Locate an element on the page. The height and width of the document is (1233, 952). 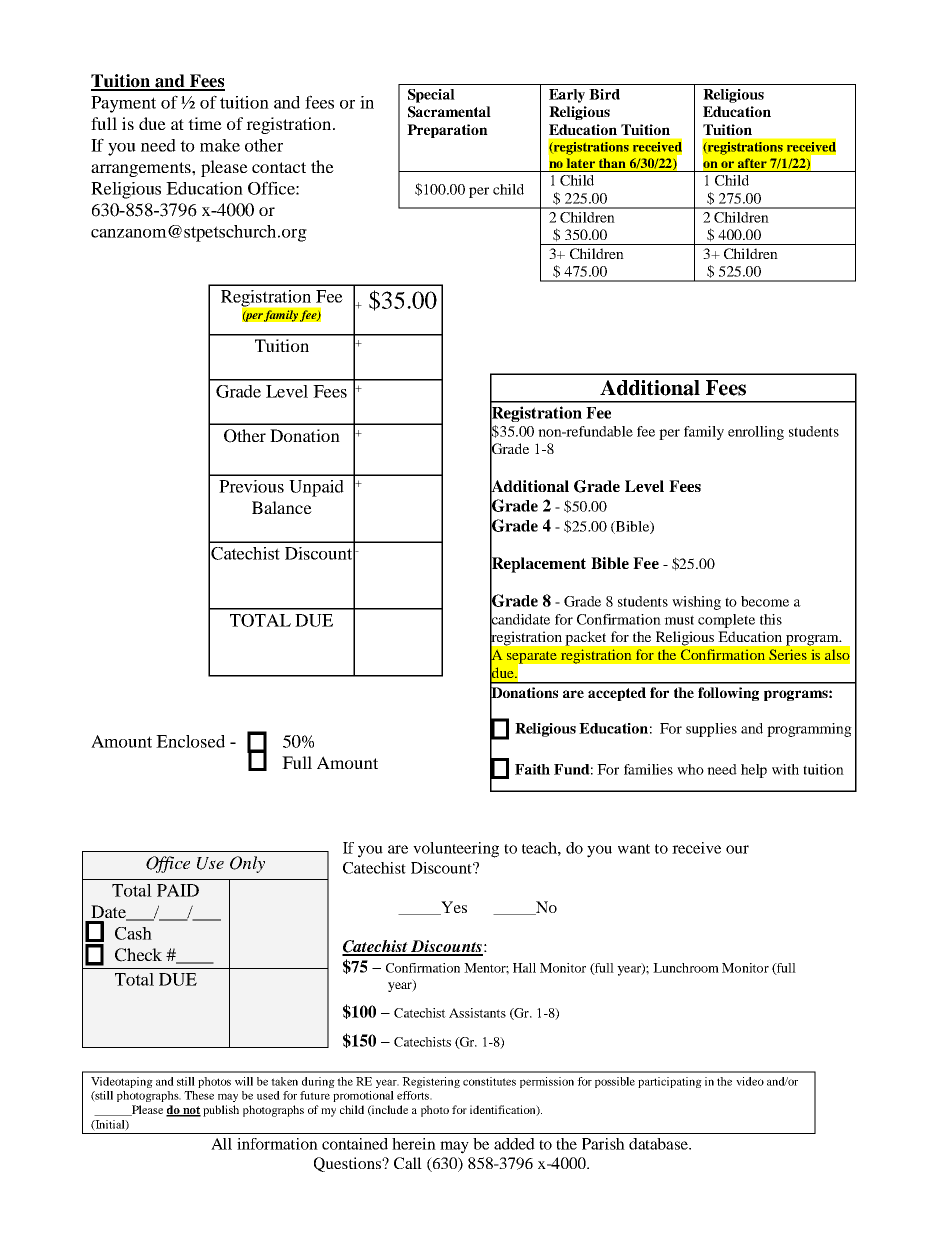
who is located at coordinates (690, 769).
